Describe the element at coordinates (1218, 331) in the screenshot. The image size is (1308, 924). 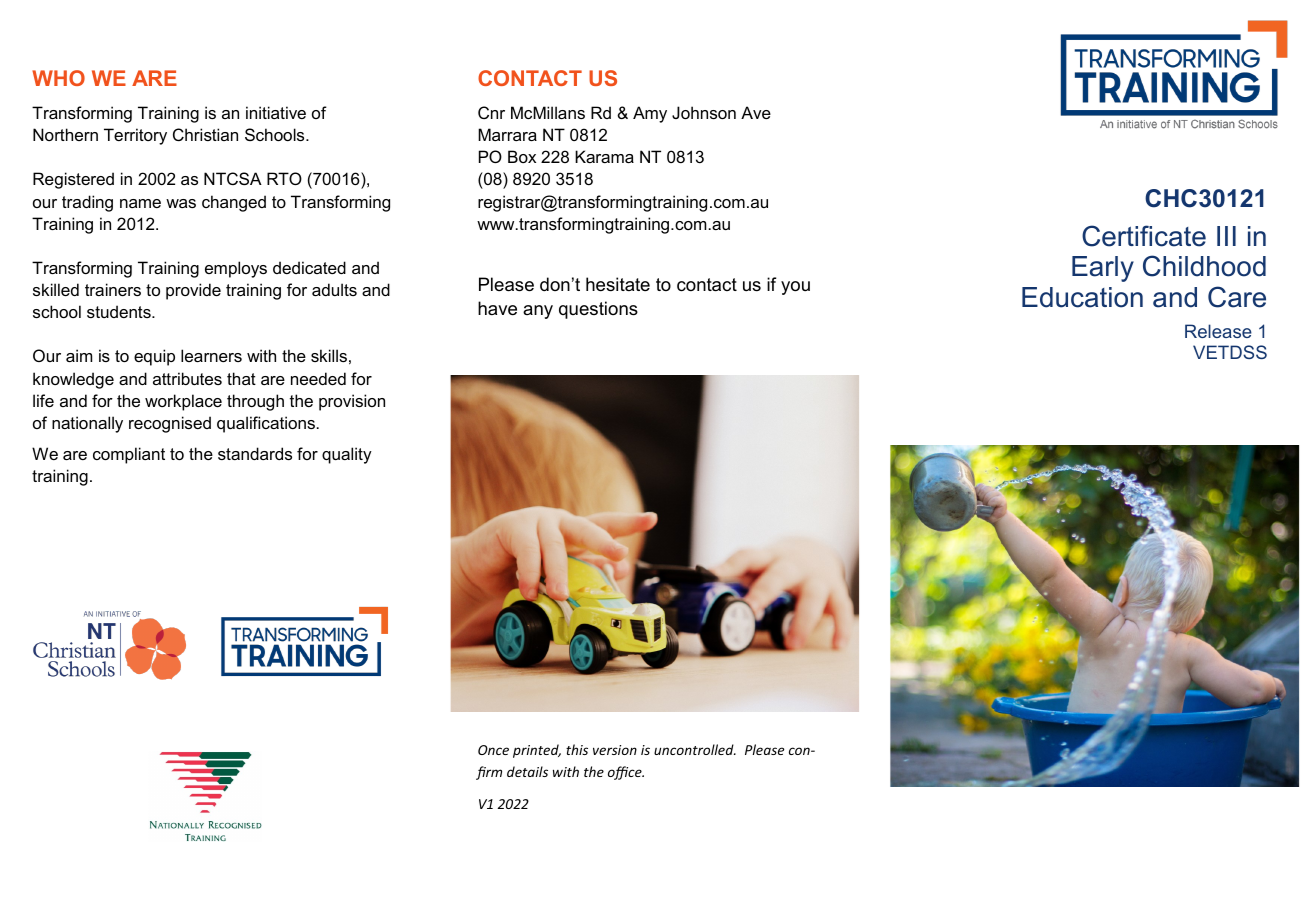
I see `Release` at that location.
